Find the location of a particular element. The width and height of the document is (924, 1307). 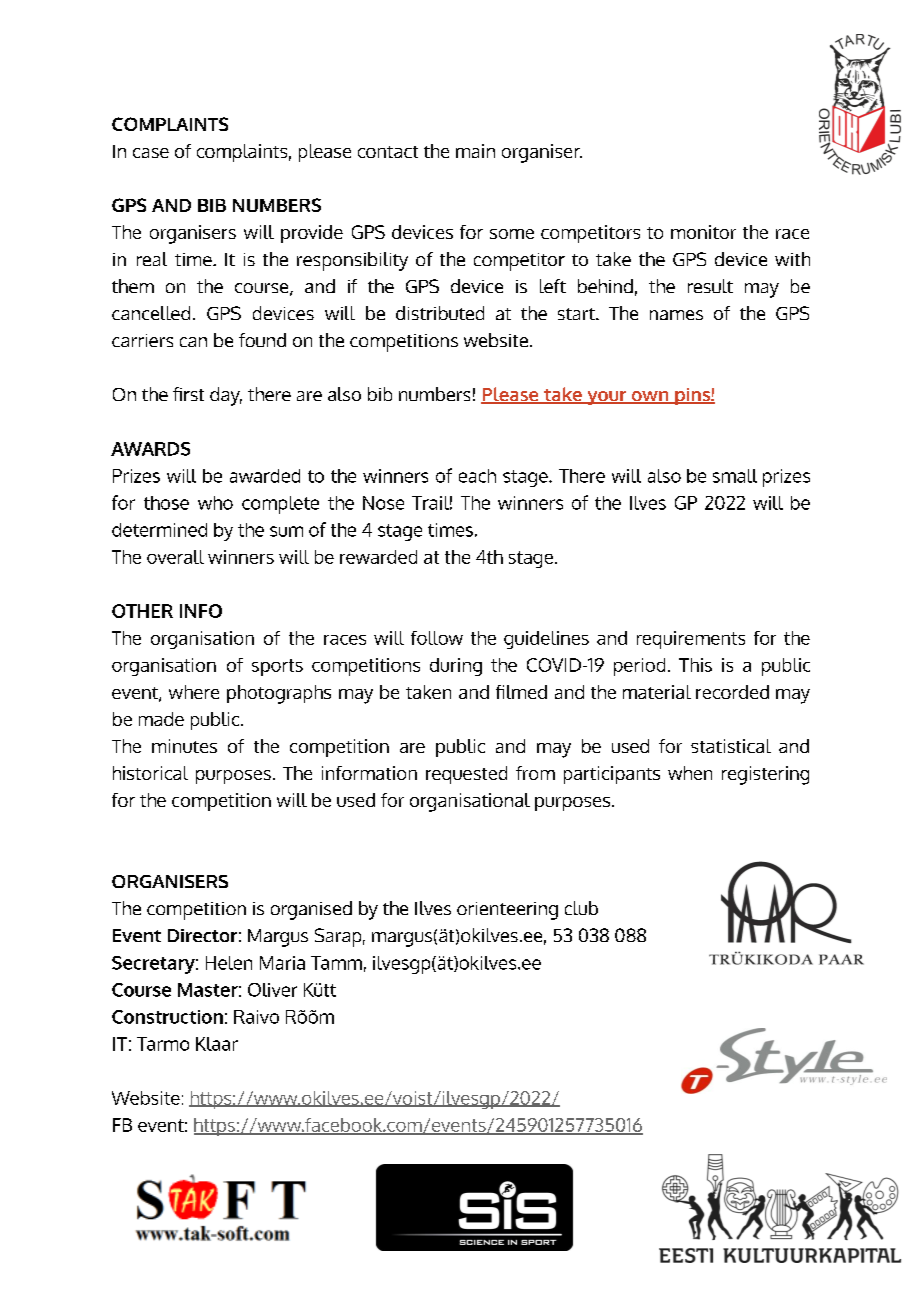

small is located at coordinates (735, 476).
